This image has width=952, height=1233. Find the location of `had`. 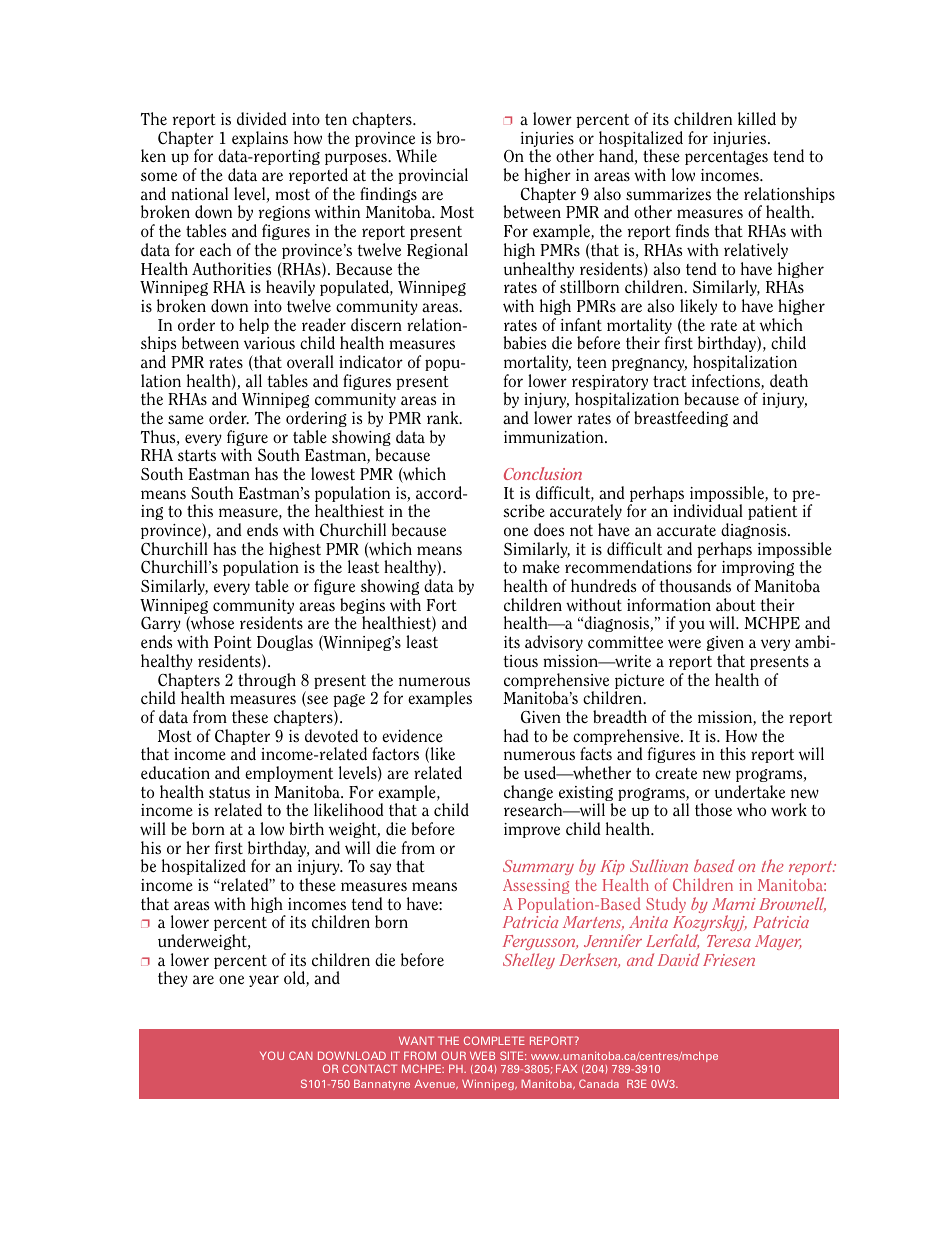

had is located at coordinates (516, 735).
